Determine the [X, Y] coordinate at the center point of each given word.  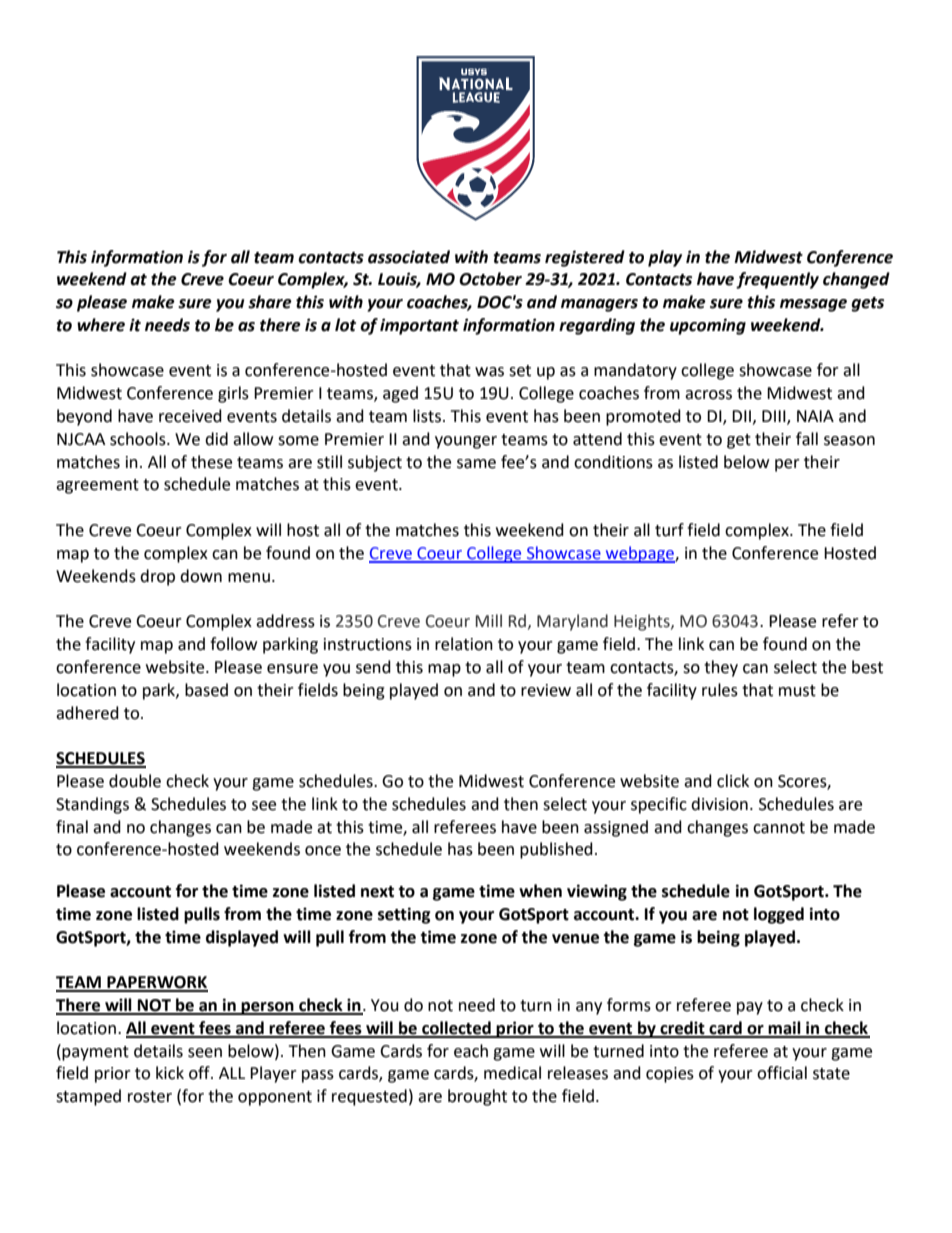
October [490, 279]
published [556, 850]
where [101, 325]
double [135, 781]
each [471, 1051]
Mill [489, 620]
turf [669, 530]
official [782, 1073]
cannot [779, 828]
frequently [777, 280]
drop [157, 577]
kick [170, 1073]
